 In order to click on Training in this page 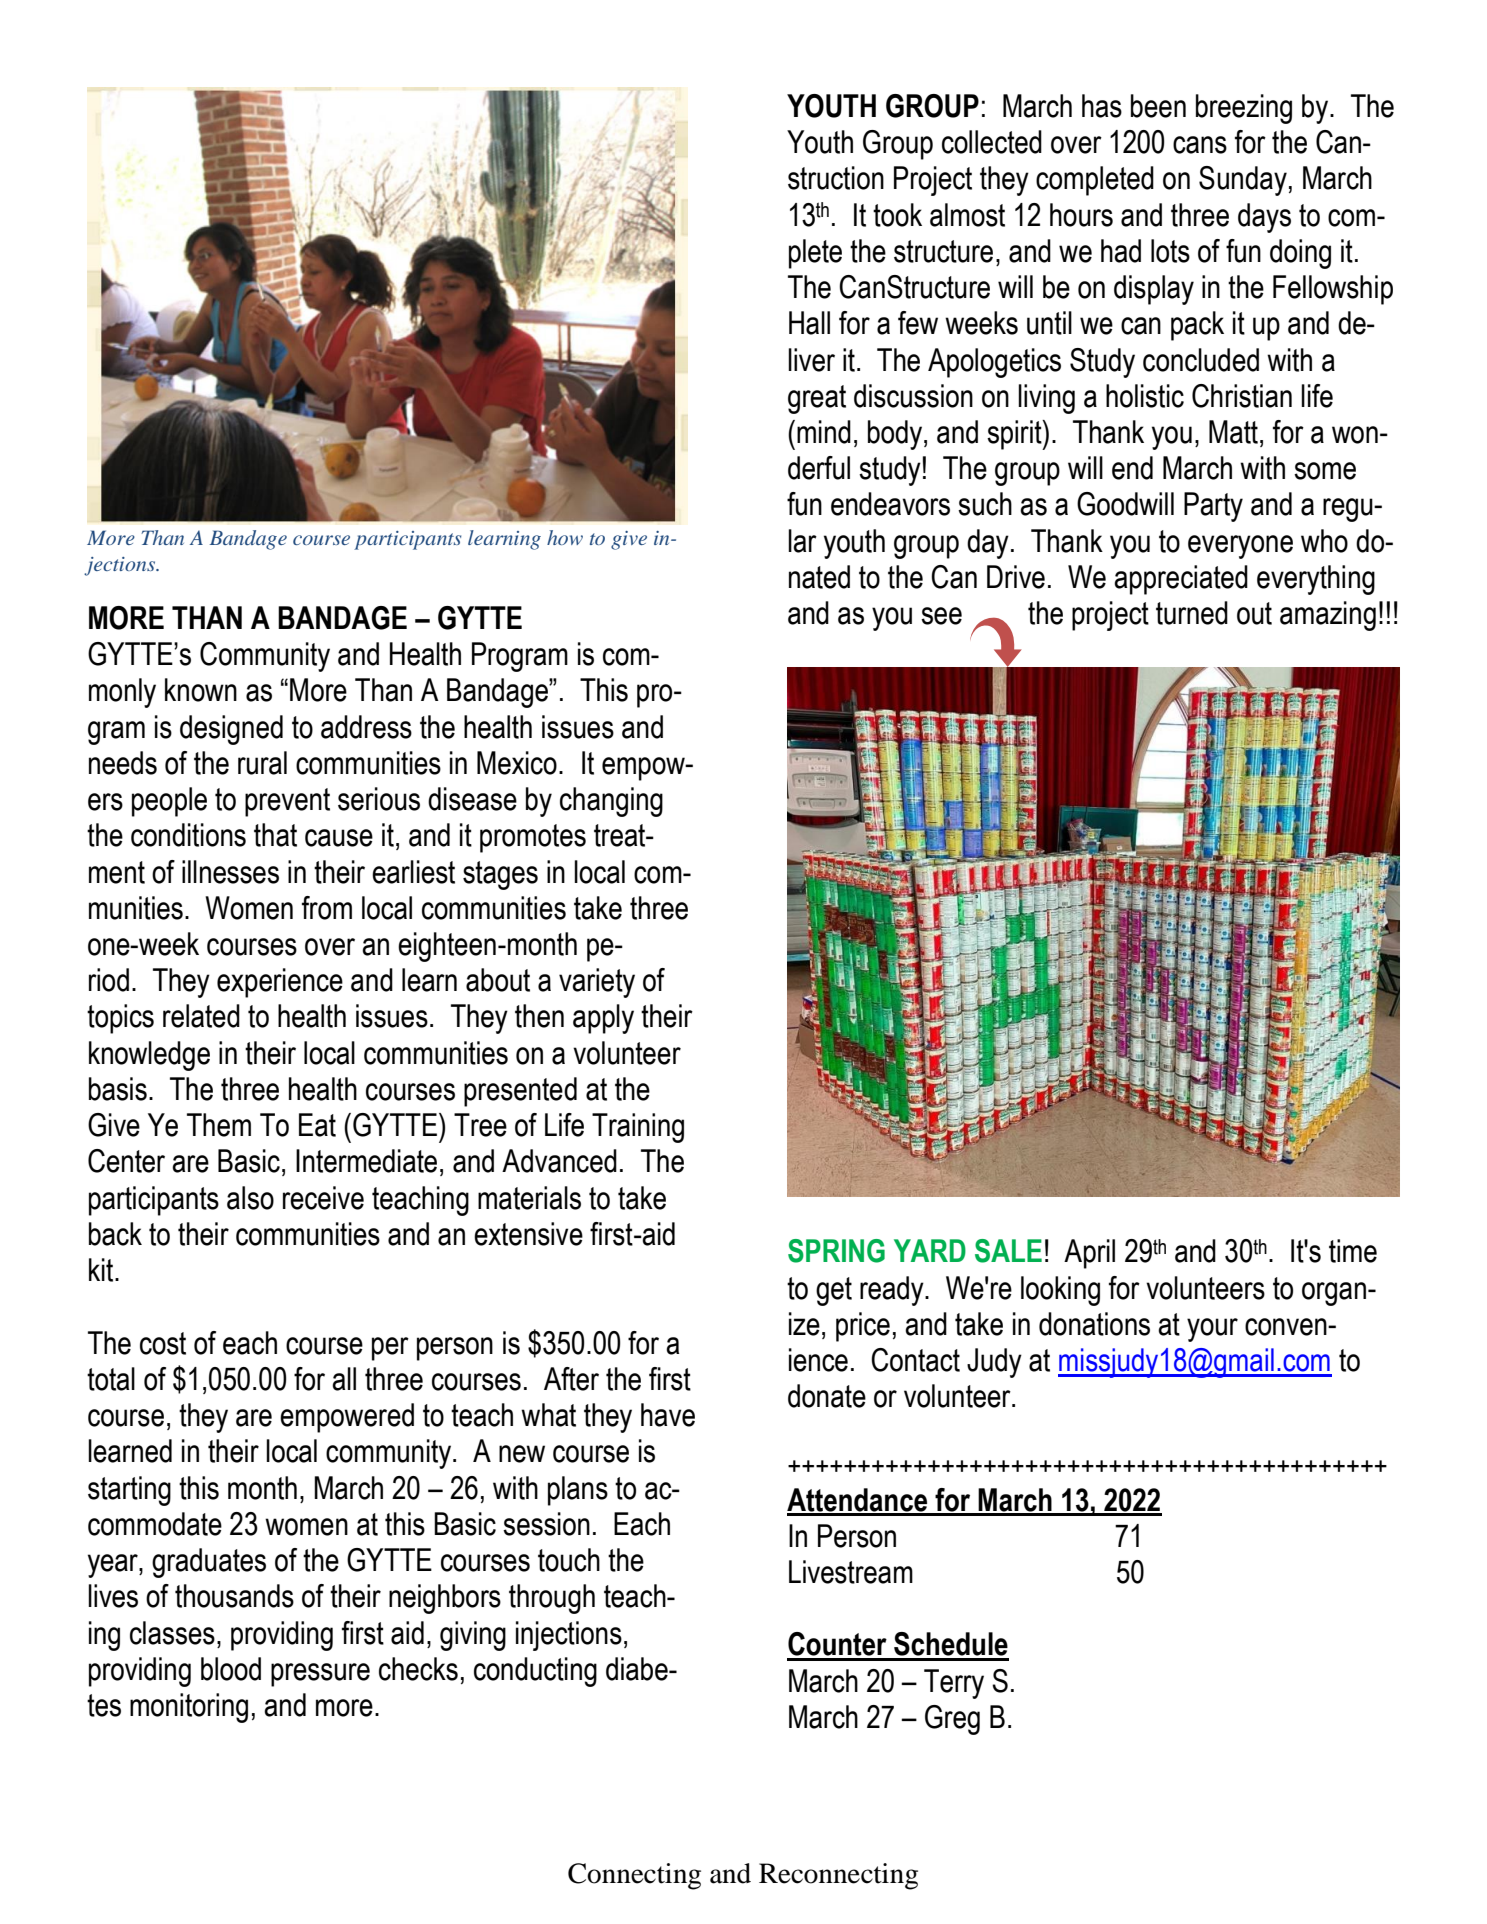, I will do `click(638, 1128)`.
